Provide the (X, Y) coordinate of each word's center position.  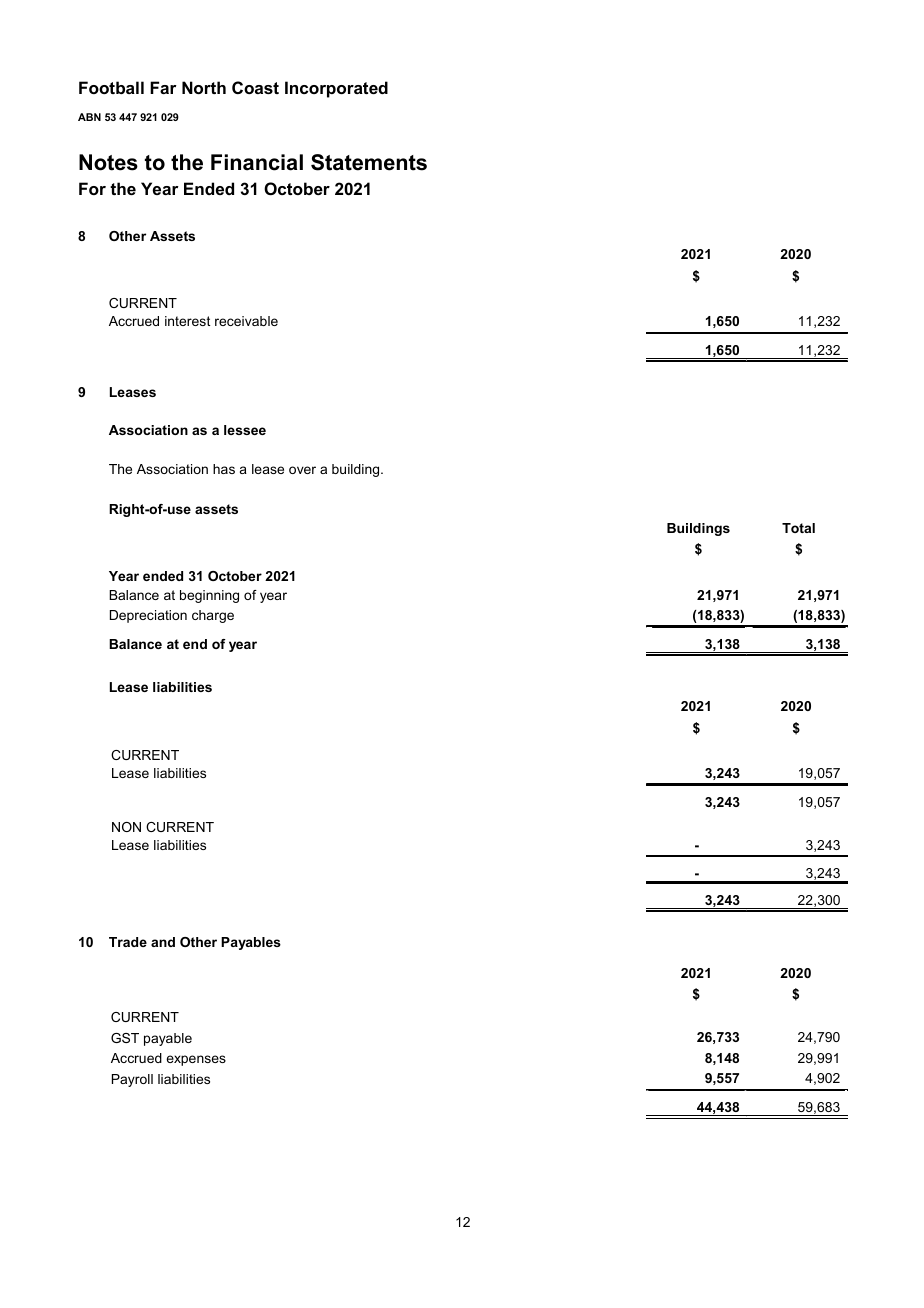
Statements (369, 162)
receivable (246, 321)
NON (126, 827)
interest (187, 321)
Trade (128, 942)
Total (798, 528)
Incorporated (336, 89)
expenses (196, 1060)
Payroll (132, 1080)
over (302, 470)
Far (163, 87)
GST (125, 1038)
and (163, 942)
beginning (209, 596)
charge (213, 616)
